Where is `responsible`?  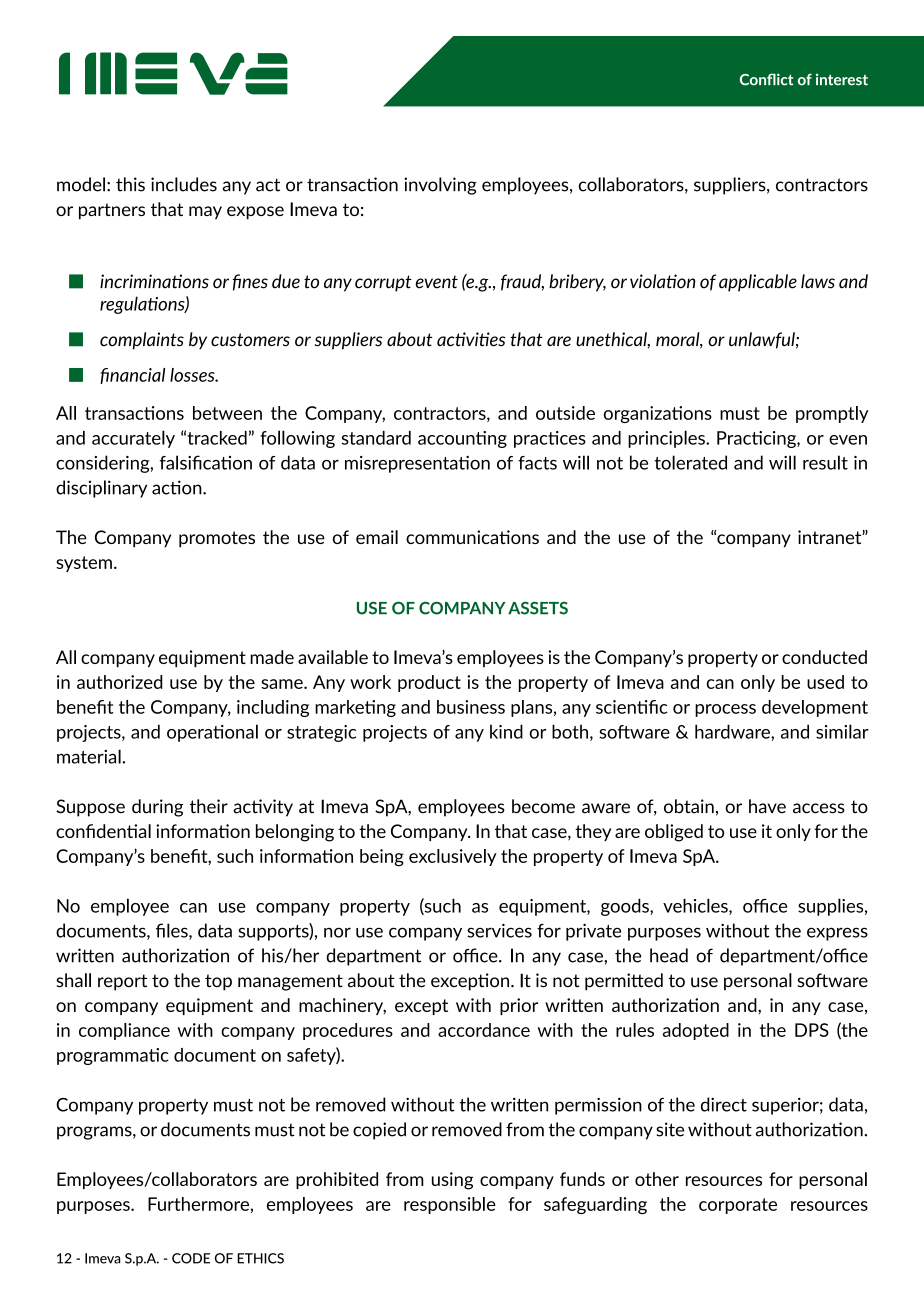
responsible is located at coordinates (450, 1205).
